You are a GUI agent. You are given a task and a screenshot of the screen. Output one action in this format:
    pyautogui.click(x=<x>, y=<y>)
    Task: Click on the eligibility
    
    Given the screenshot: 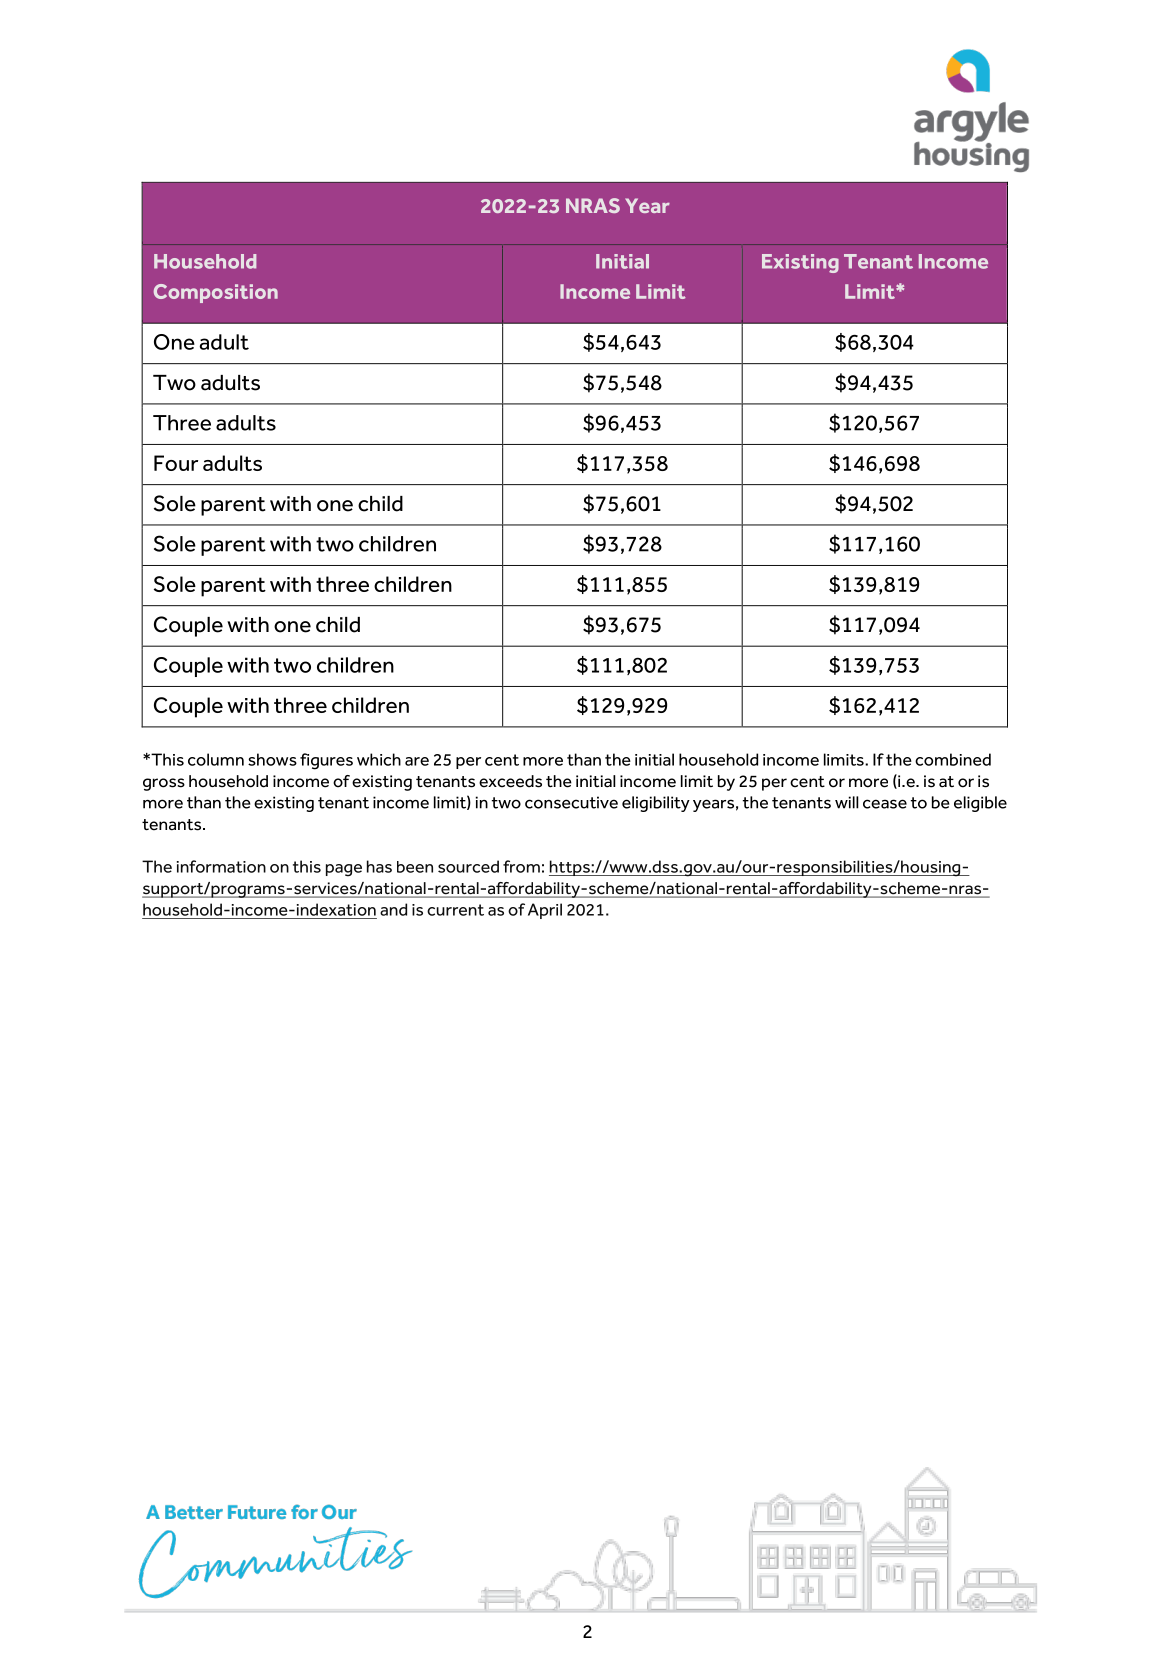 What is the action you would take?
    pyautogui.click(x=656, y=804)
